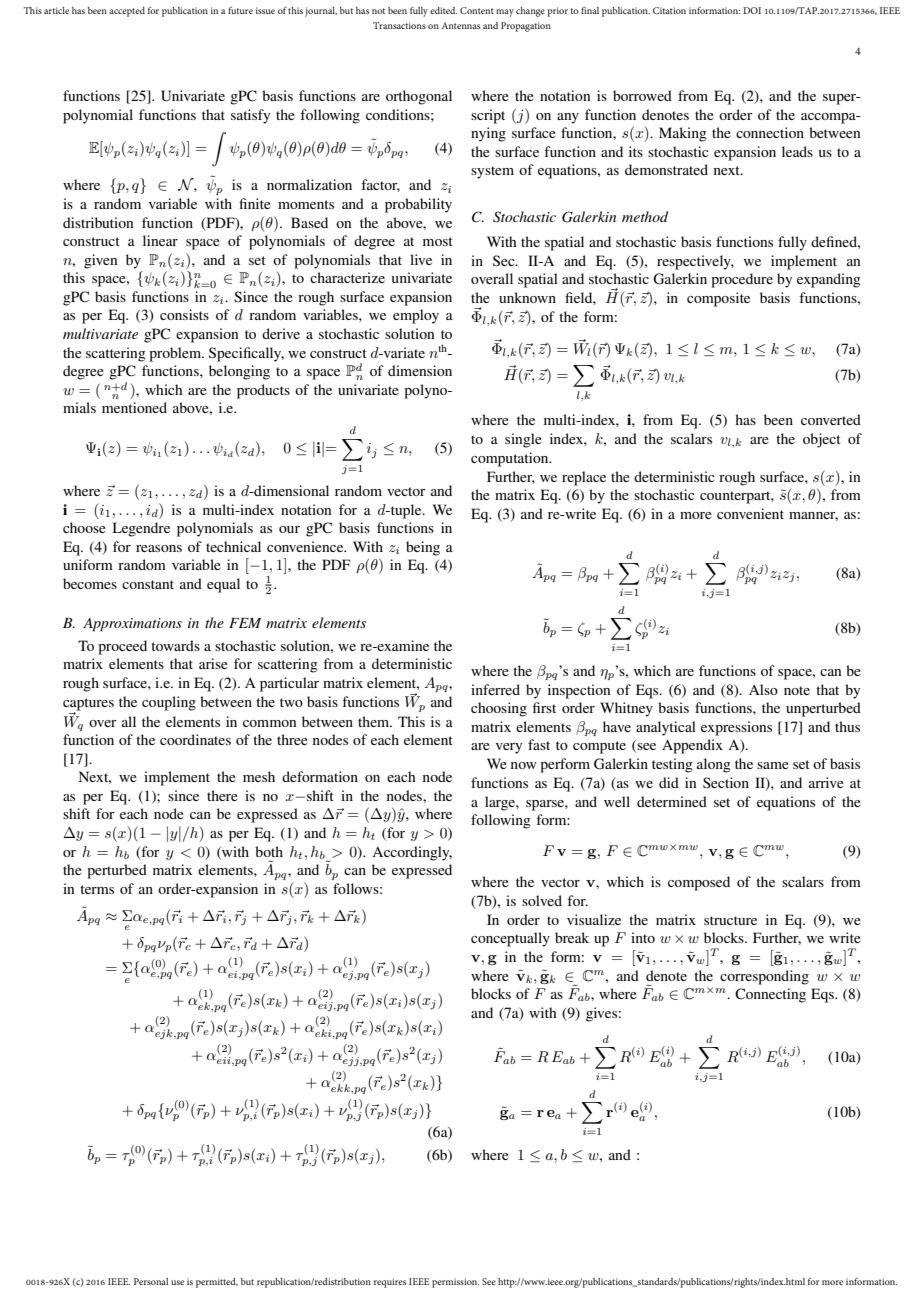  I want to click on Connecting, so click(770, 995).
